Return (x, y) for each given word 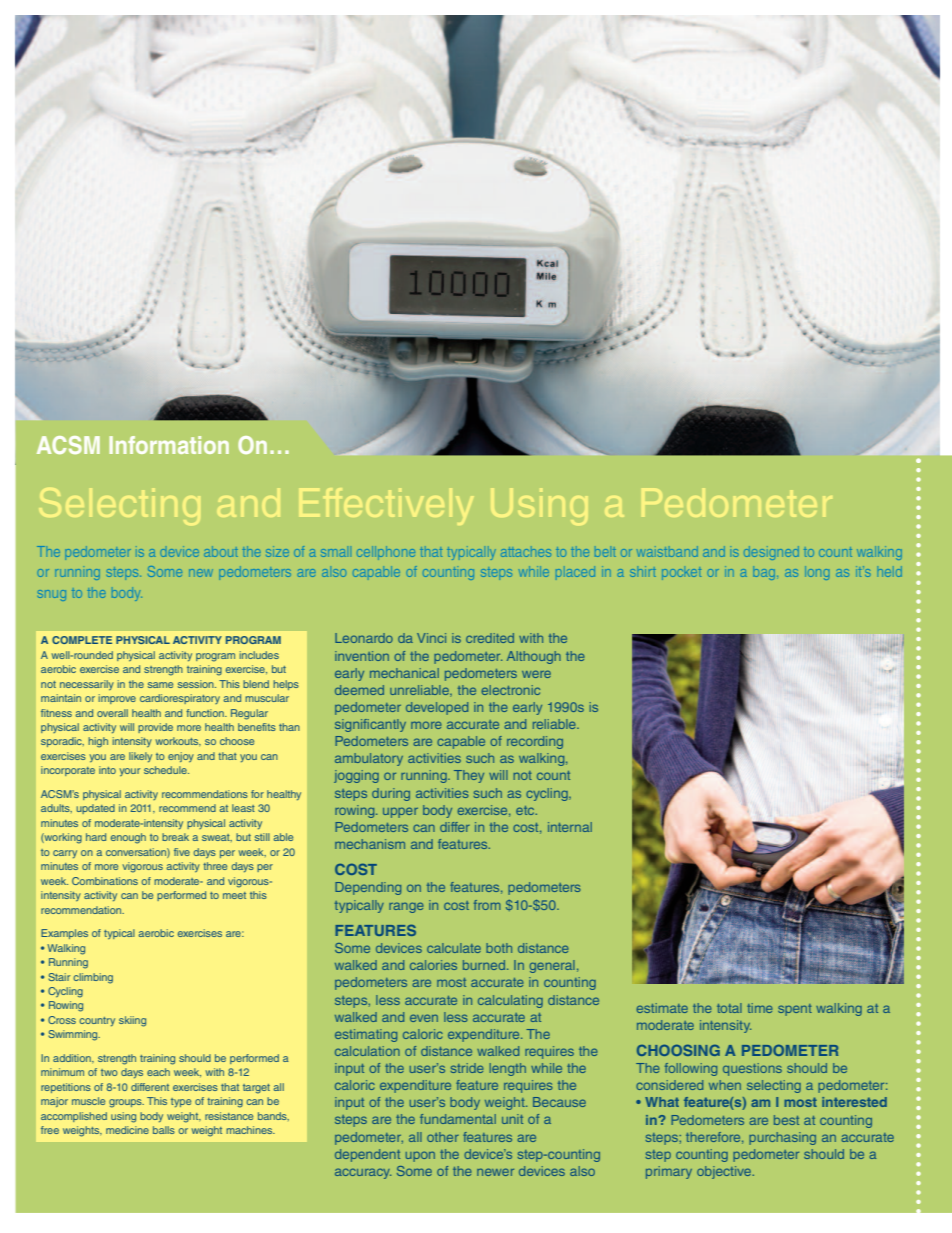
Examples (64, 934)
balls (164, 1130)
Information (169, 445)
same (160, 685)
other (443, 1137)
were (536, 674)
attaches (526, 552)
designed (771, 553)
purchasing (782, 1138)
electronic (510, 690)
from (487, 905)
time (760, 1008)
